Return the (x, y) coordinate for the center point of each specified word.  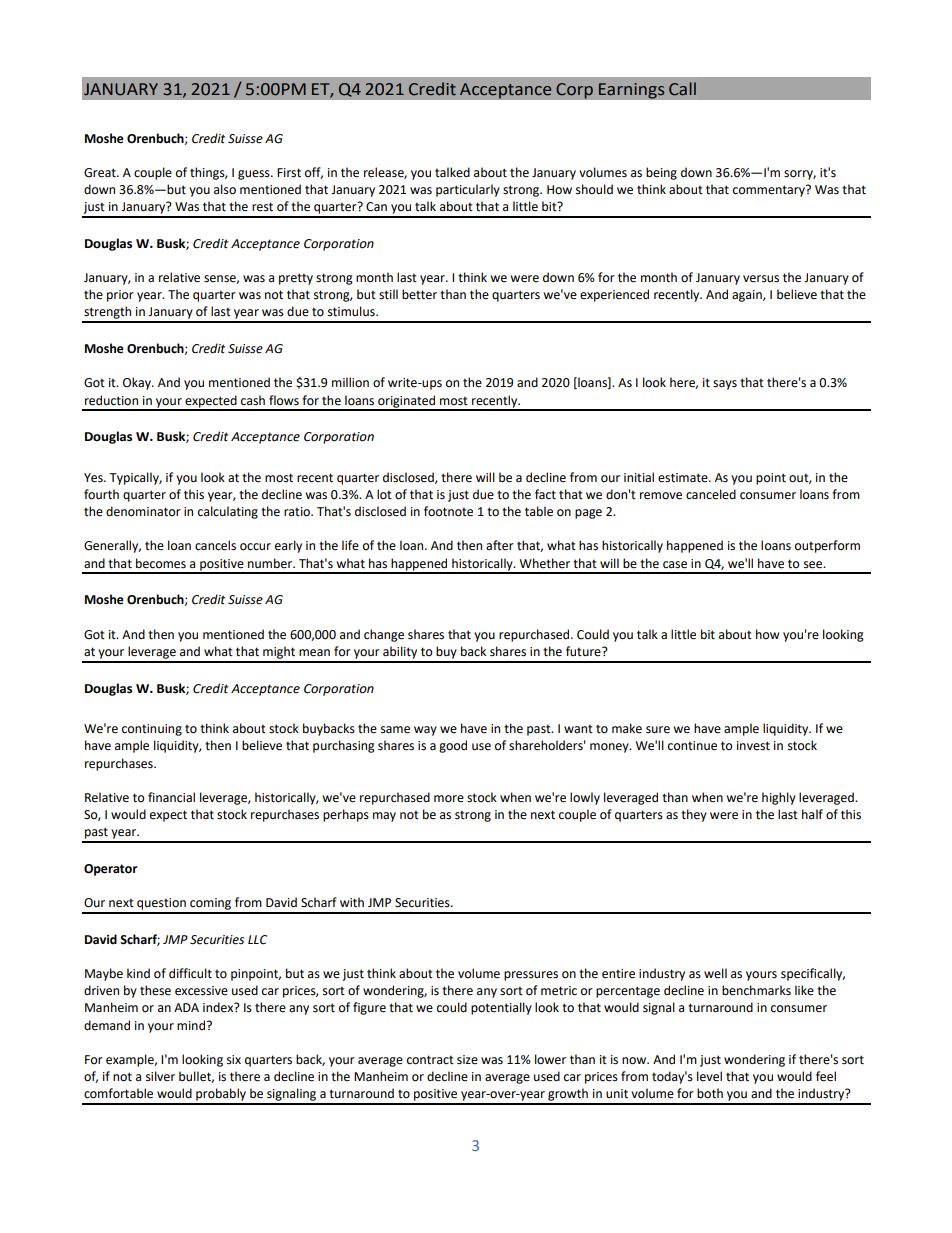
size (467, 1060)
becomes (161, 563)
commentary (770, 191)
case (675, 565)
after (500, 545)
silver (160, 1076)
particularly (468, 190)
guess (255, 175)
